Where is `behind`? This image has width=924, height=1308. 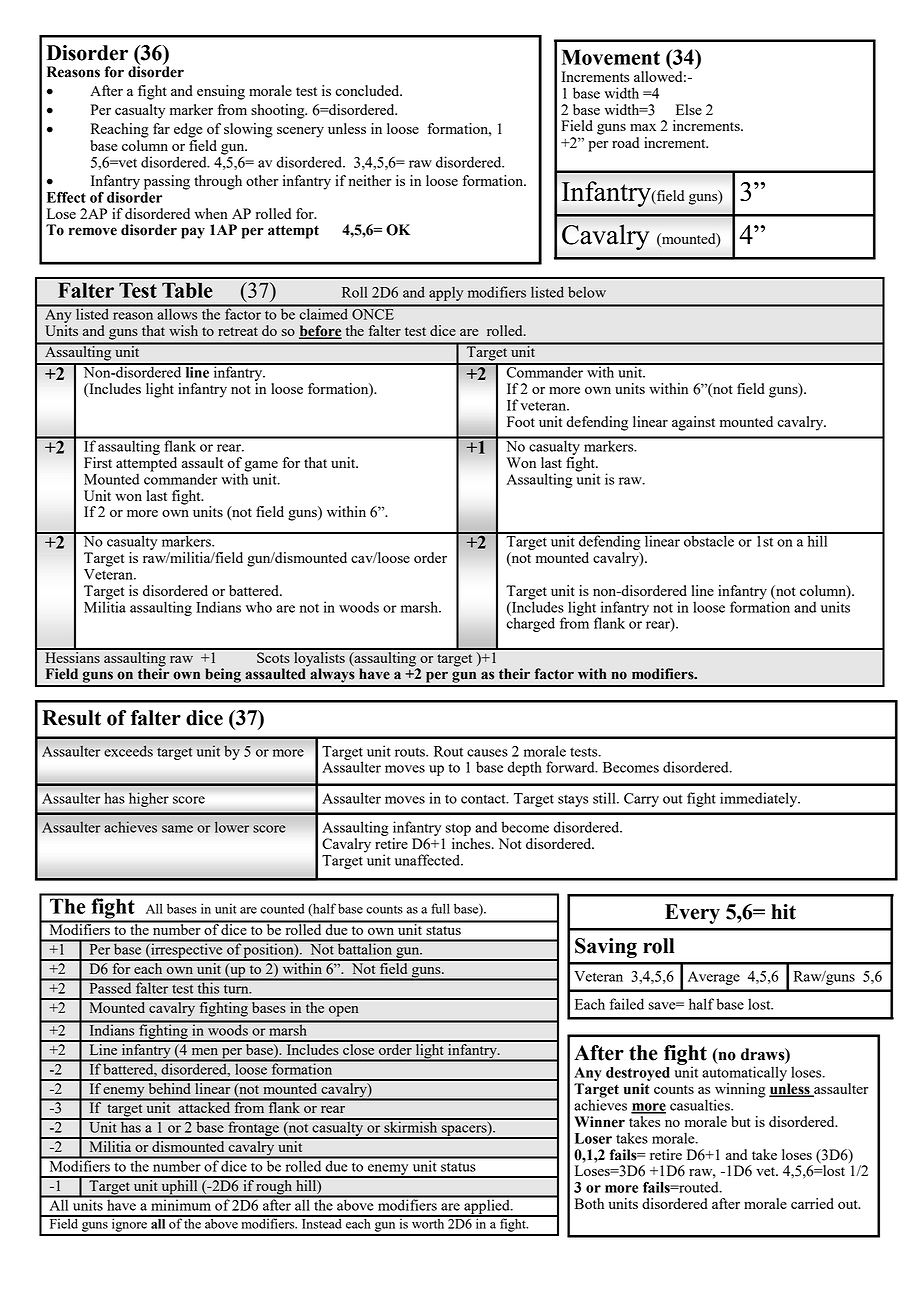
behind is located at coordinates (169, 1087).
